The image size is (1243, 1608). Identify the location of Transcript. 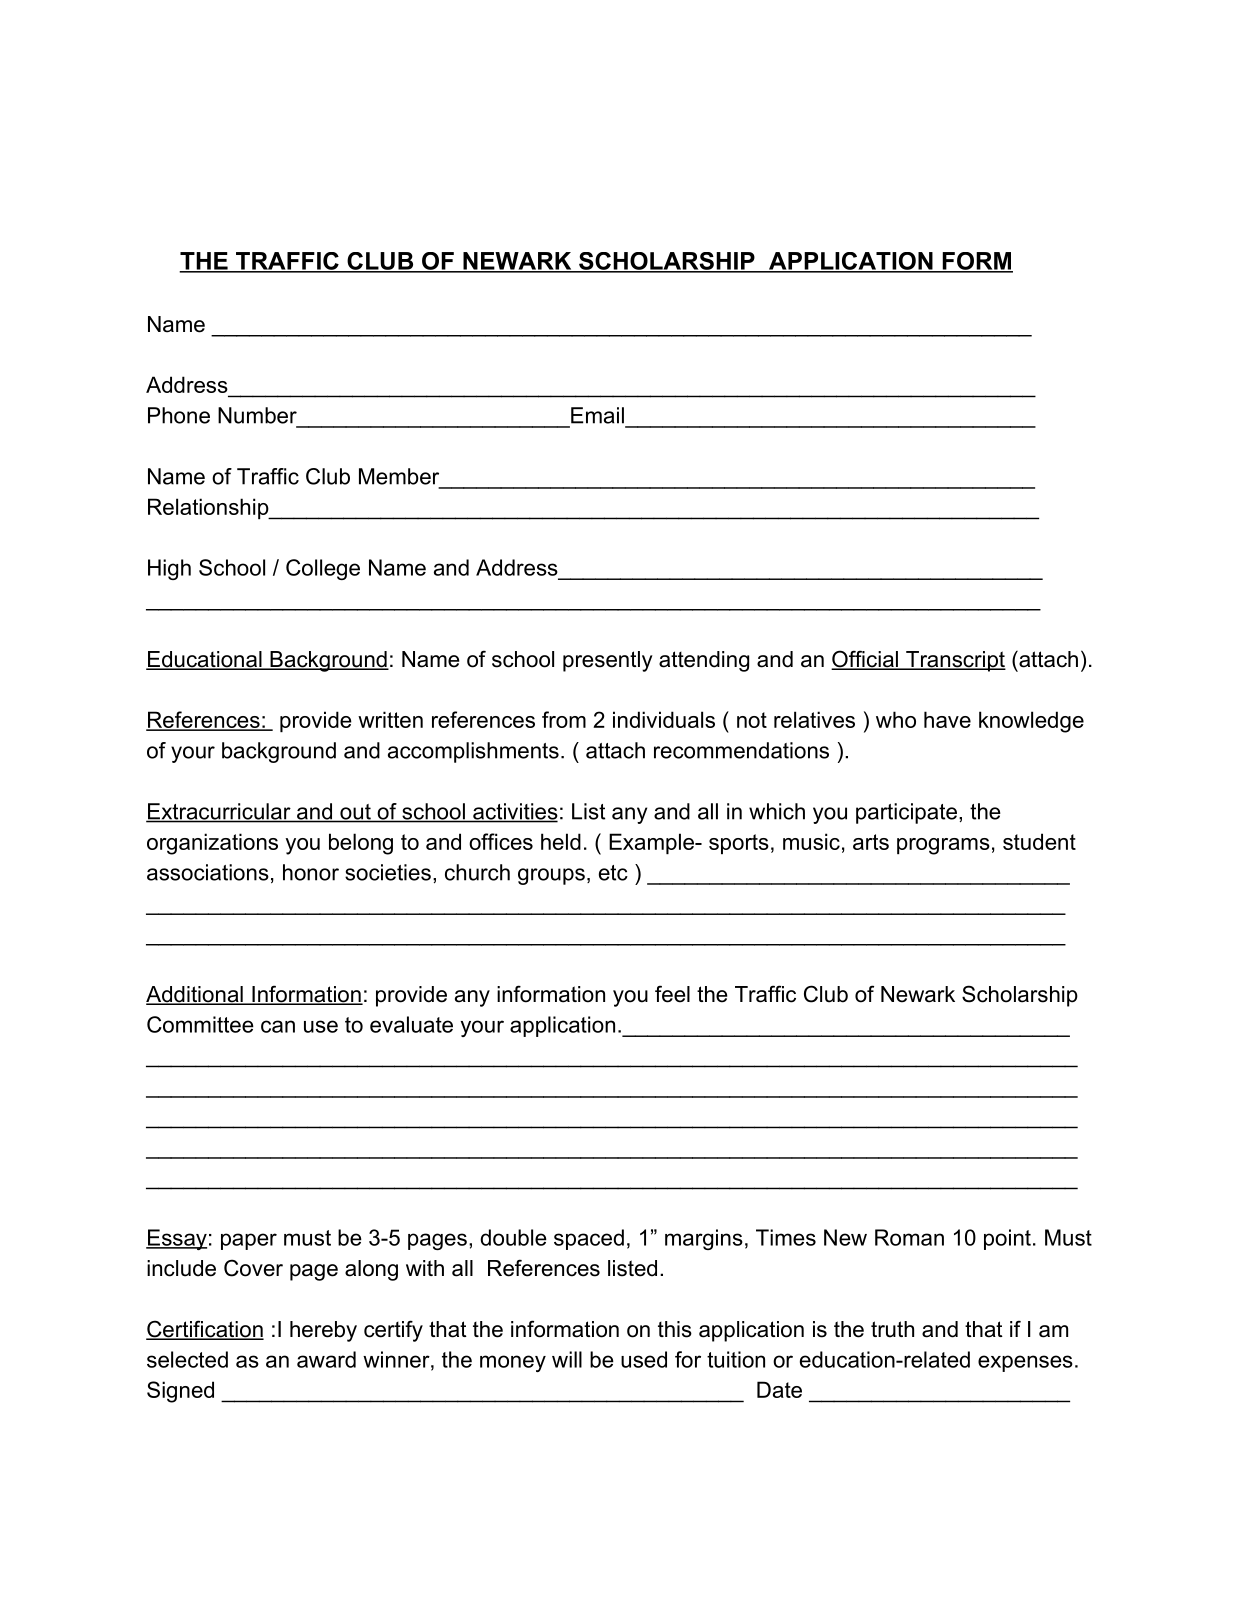
(955, 661).
